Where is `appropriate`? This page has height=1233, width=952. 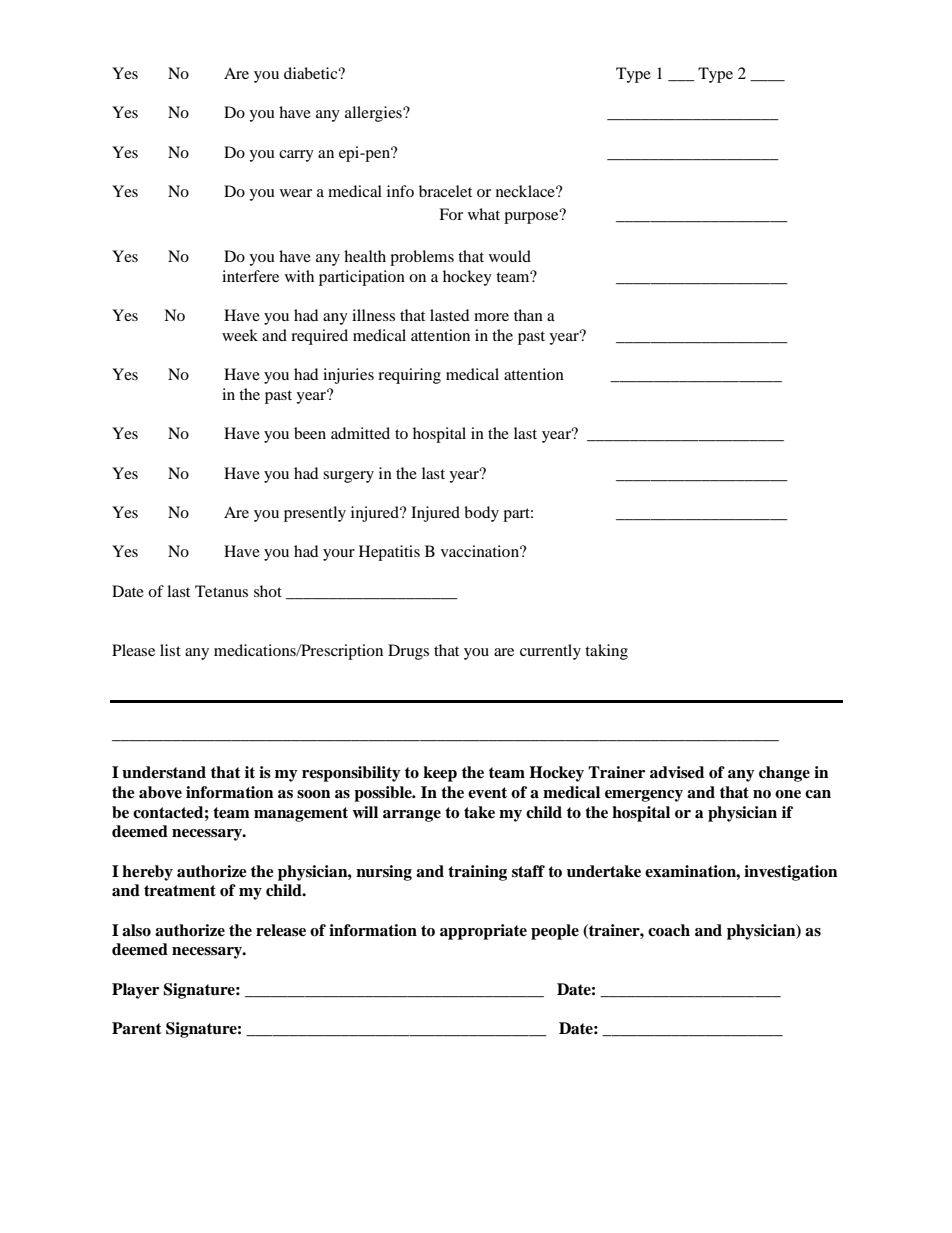
appropriate is located at coordinates (483, 932).
